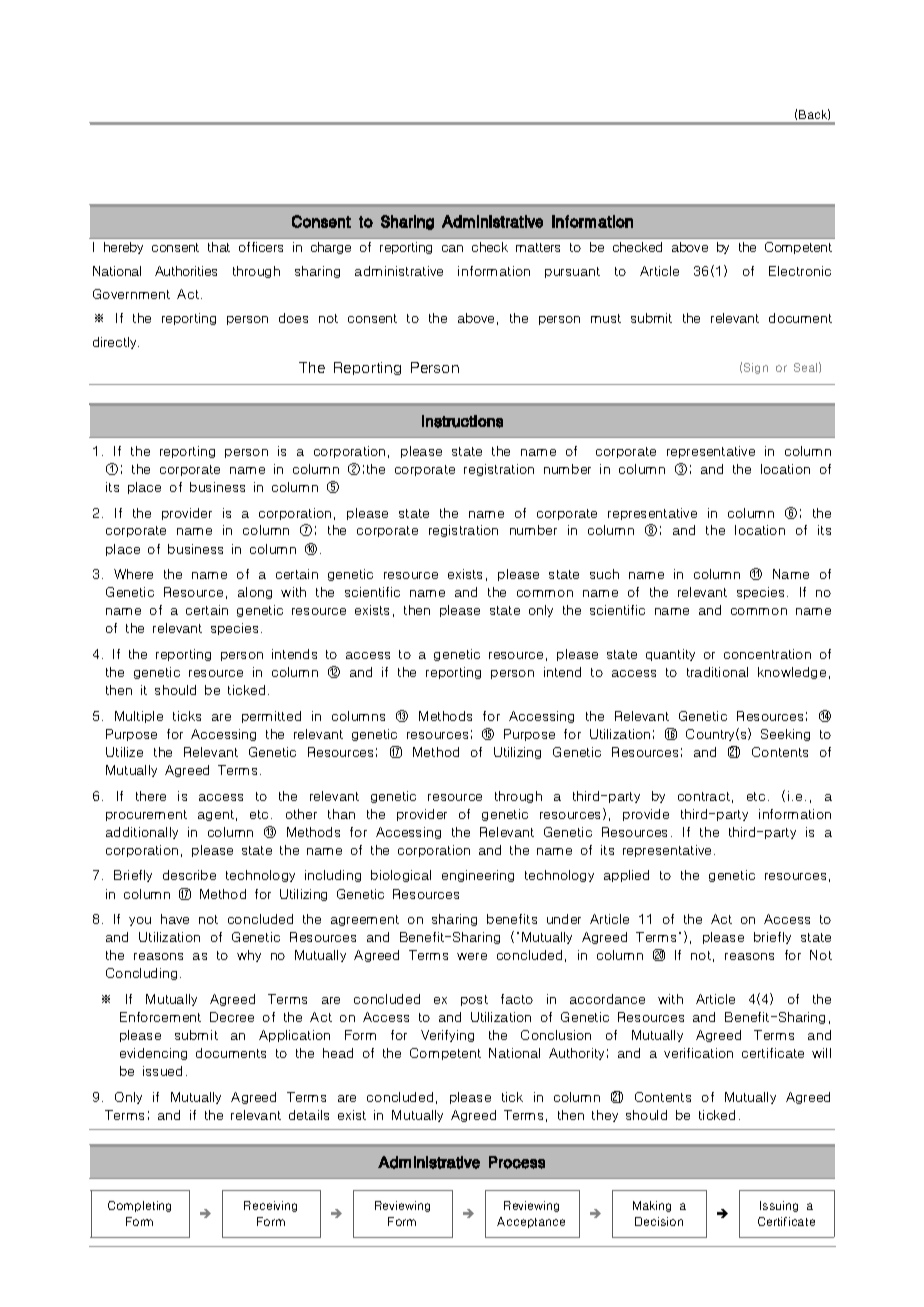  What do you see at coordinates (785, 735) in the screenshot?
I see `Seeking` at bounding box center [785, 735].
